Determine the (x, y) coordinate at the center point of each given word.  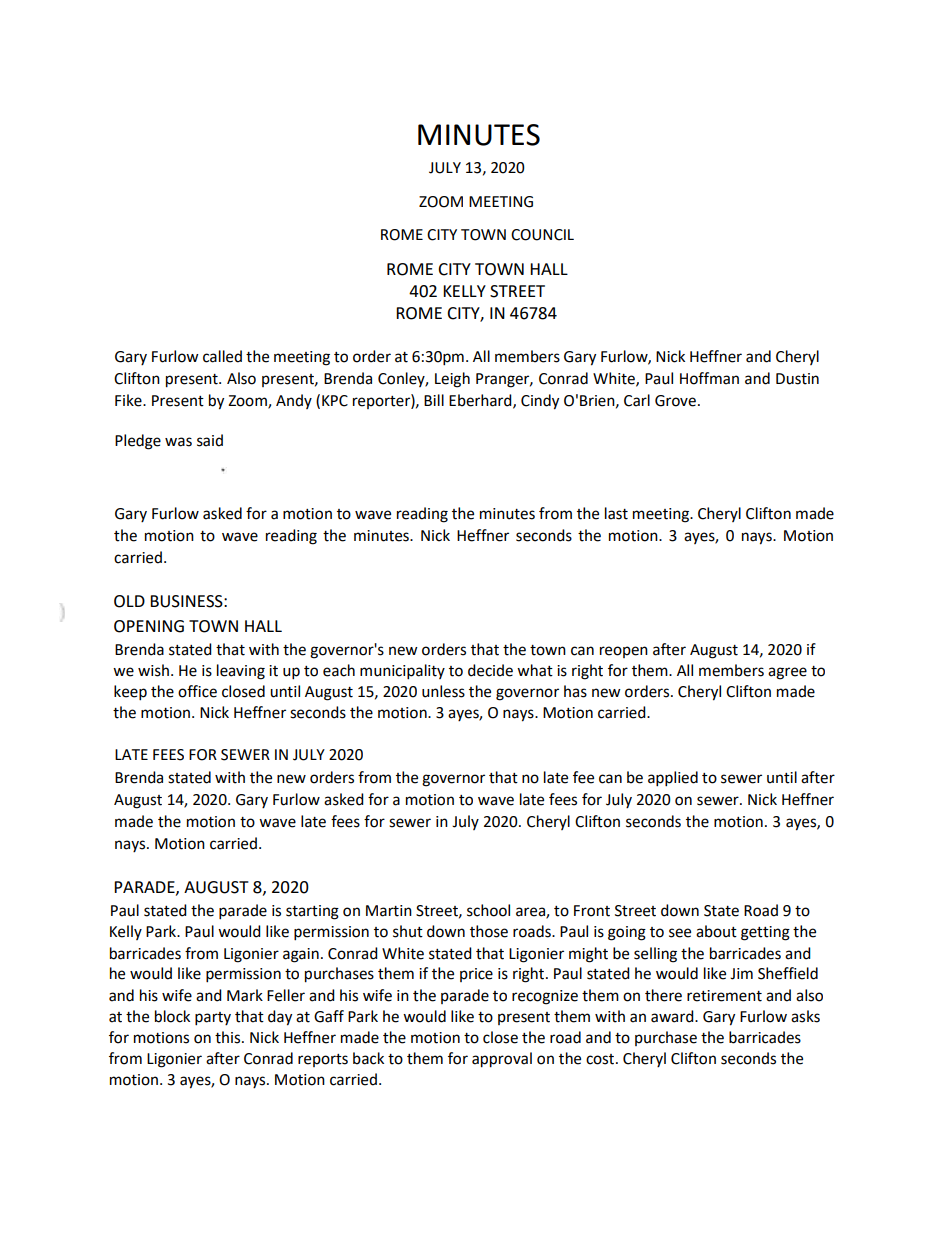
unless (443, 691)
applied (673, 779)
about (716, 931)
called (222, 356)
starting (312, 912)
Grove (675, 401)
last (616, 513)
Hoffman (709, 378)
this (229, 1037)
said (210, 440)
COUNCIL (542, 235)
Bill (434, 400)
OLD (129, 601)
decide (490, 670)
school (488, 910)
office (197, 691)
